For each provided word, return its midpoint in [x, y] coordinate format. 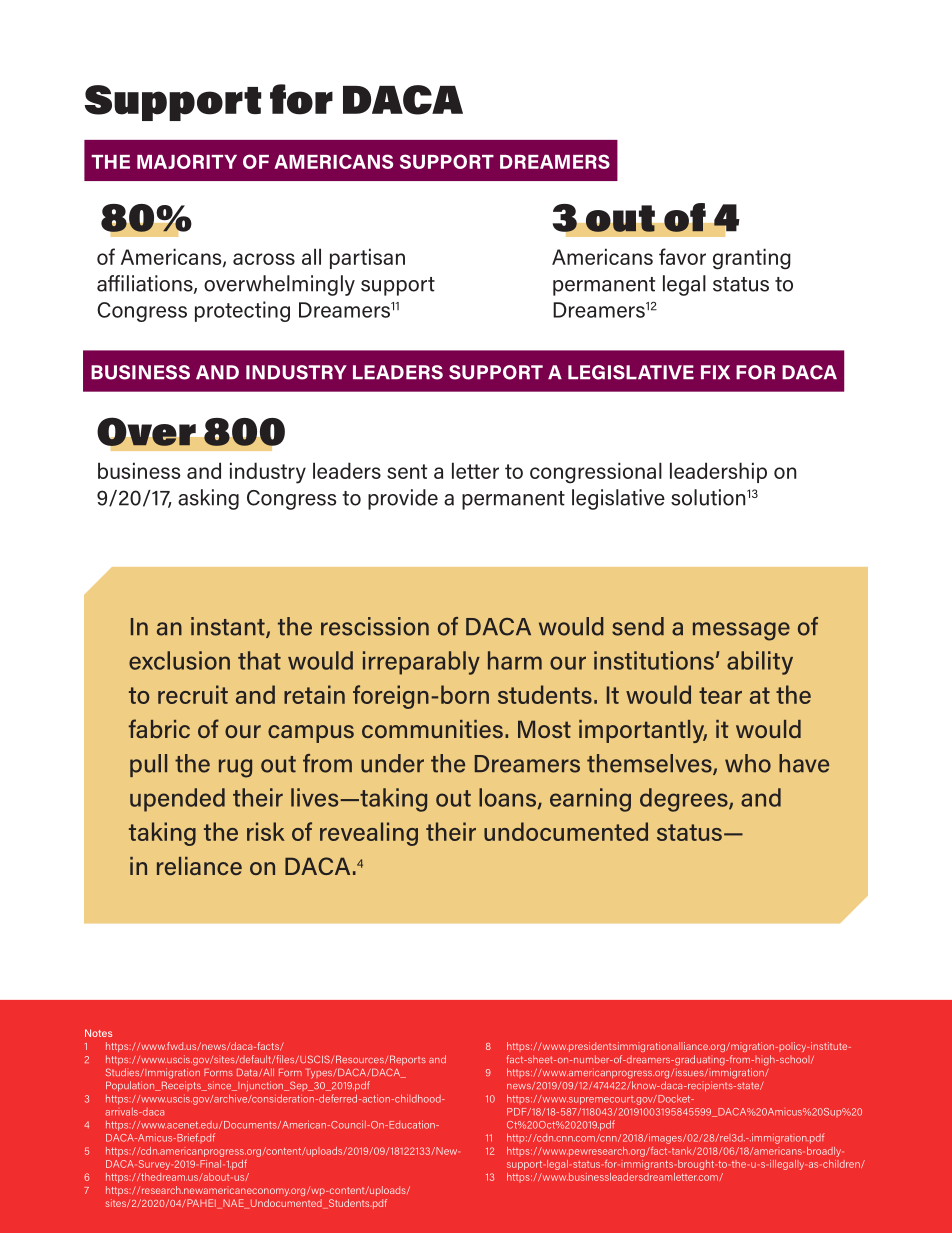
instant [229, 627]
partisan [367, 258]
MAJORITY [187, 161]
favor [682, 256]
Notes [98, 1033]
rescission [375, 626]
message [741, 631]
